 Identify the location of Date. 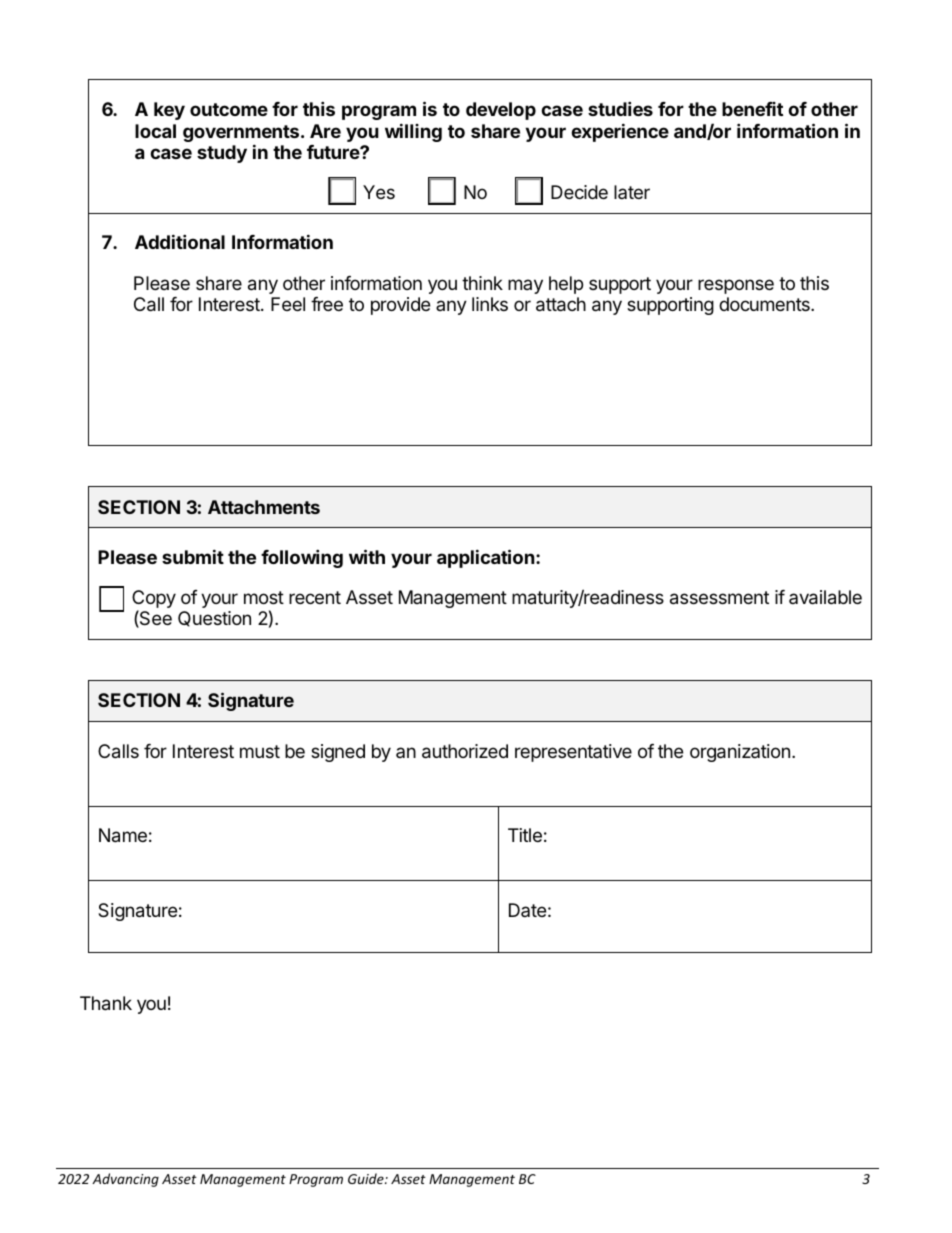
(527, 910).
